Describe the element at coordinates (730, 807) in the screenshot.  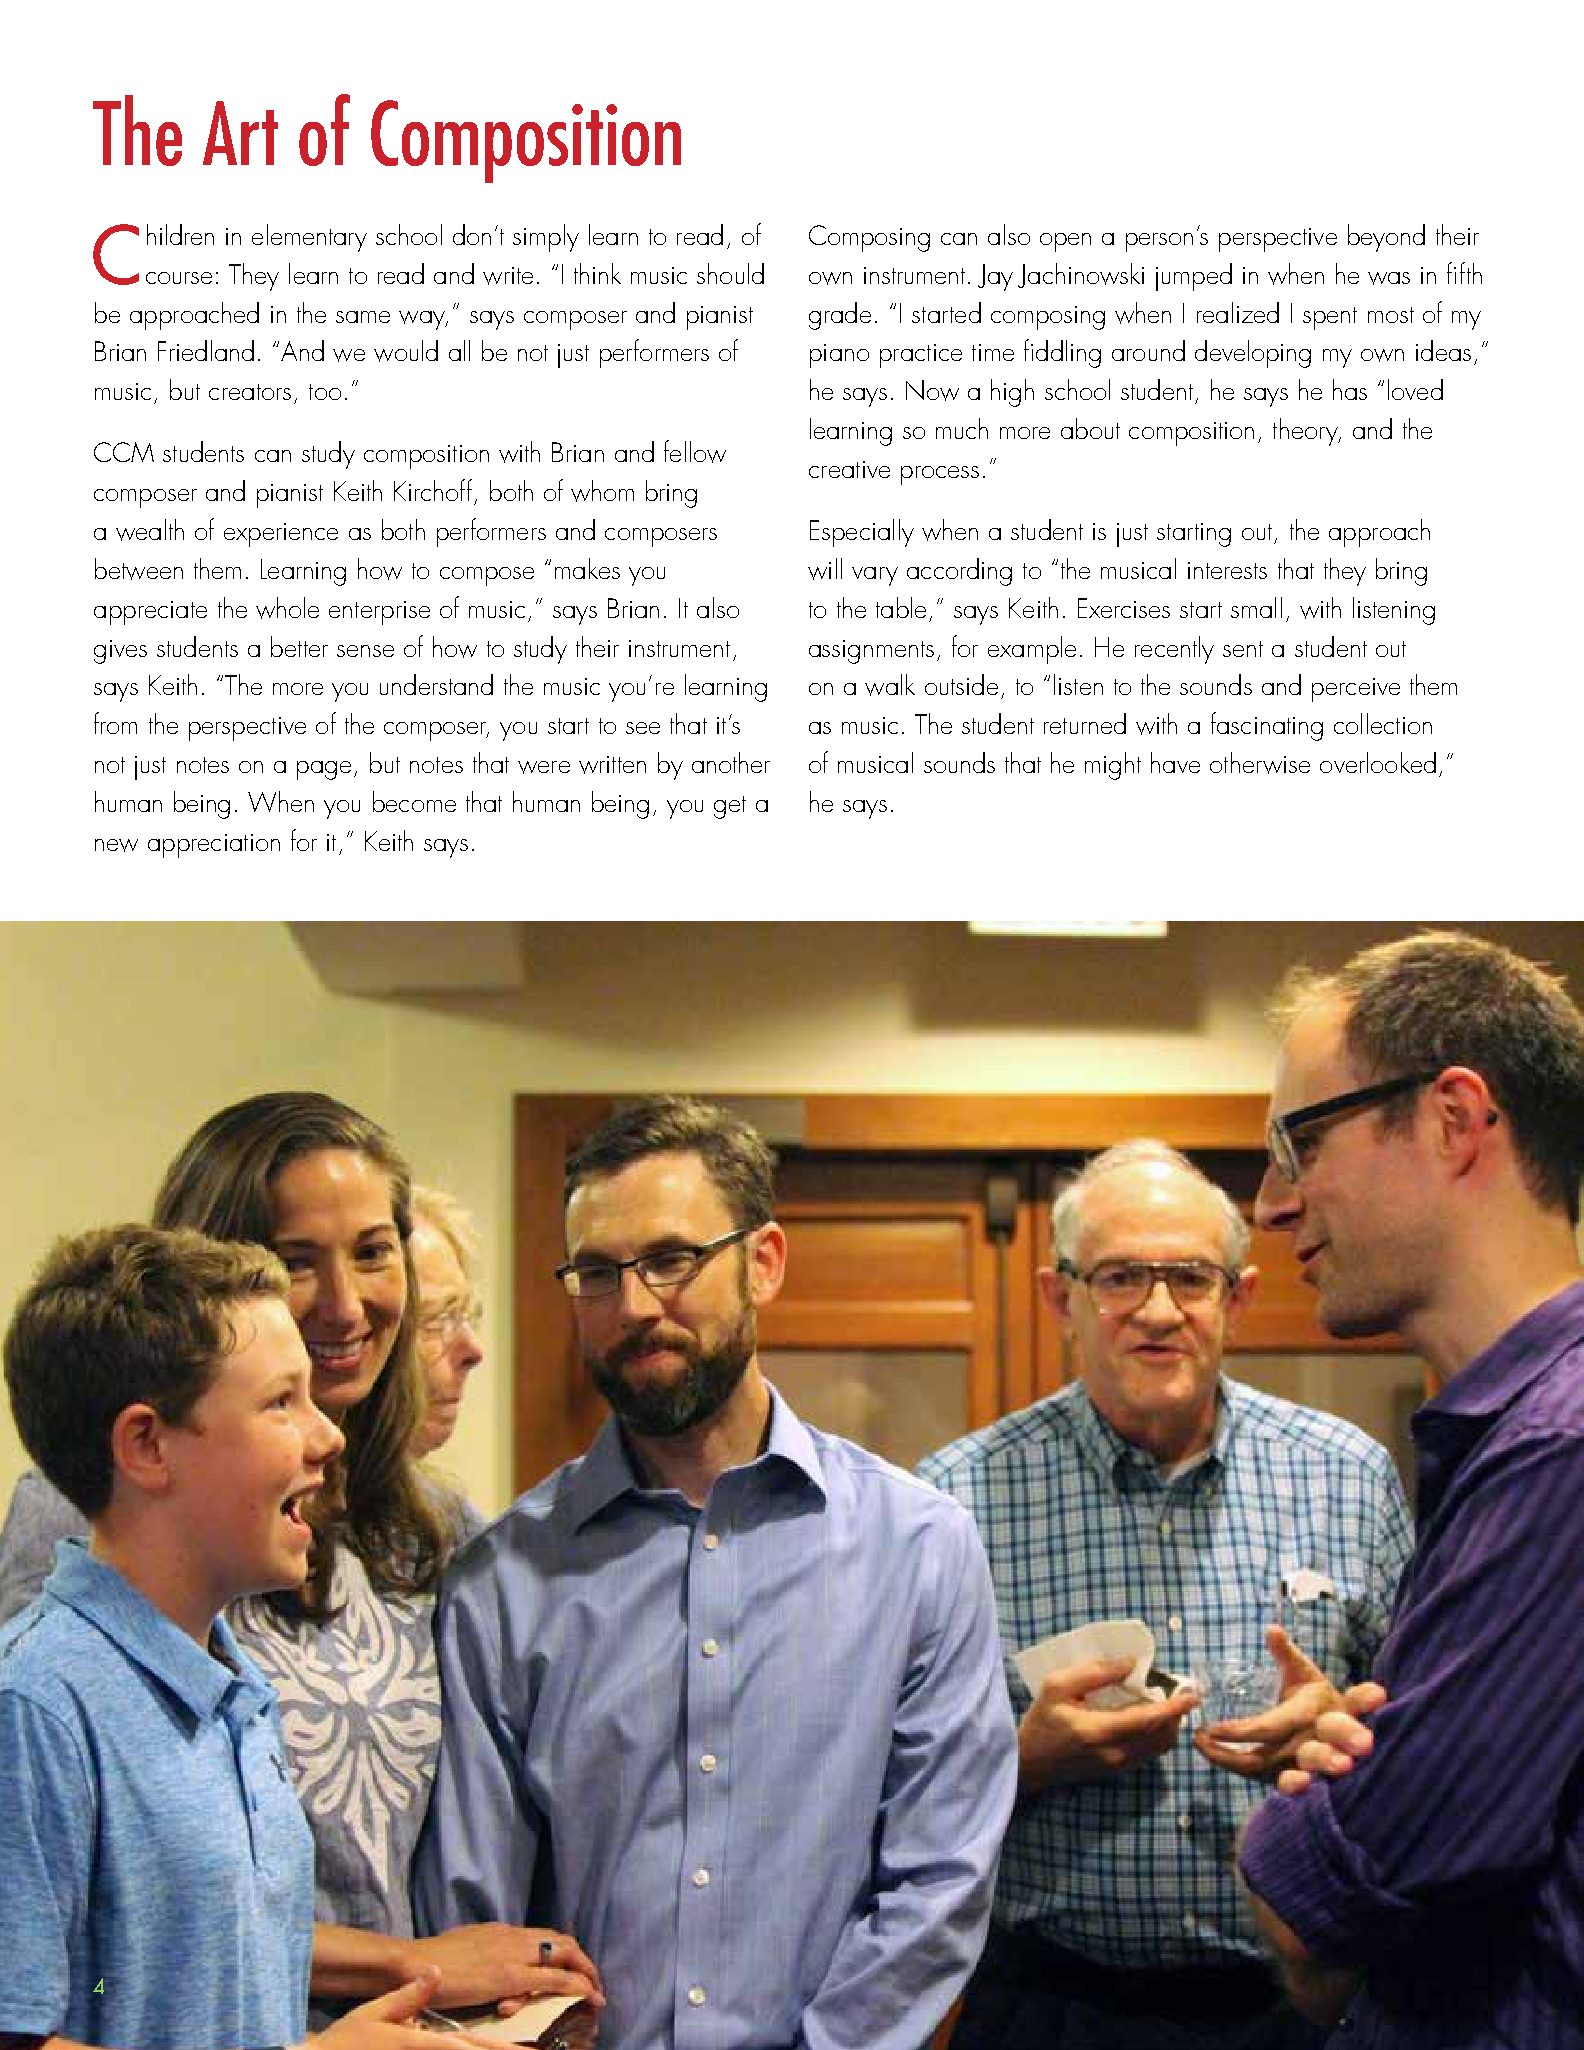
I see `get` at that location.
